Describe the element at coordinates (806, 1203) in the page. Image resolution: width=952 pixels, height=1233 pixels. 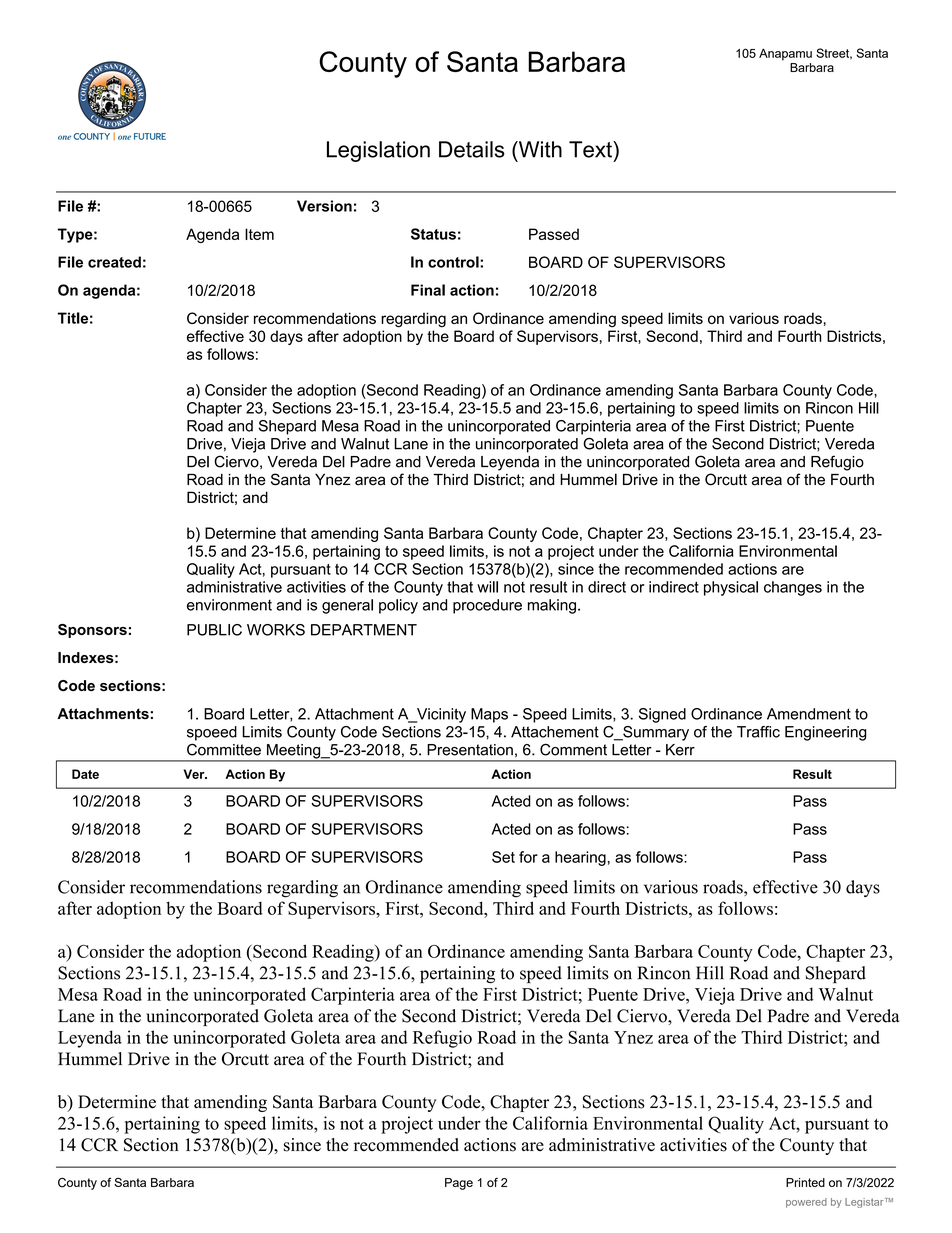
I see `powered` at that location.
